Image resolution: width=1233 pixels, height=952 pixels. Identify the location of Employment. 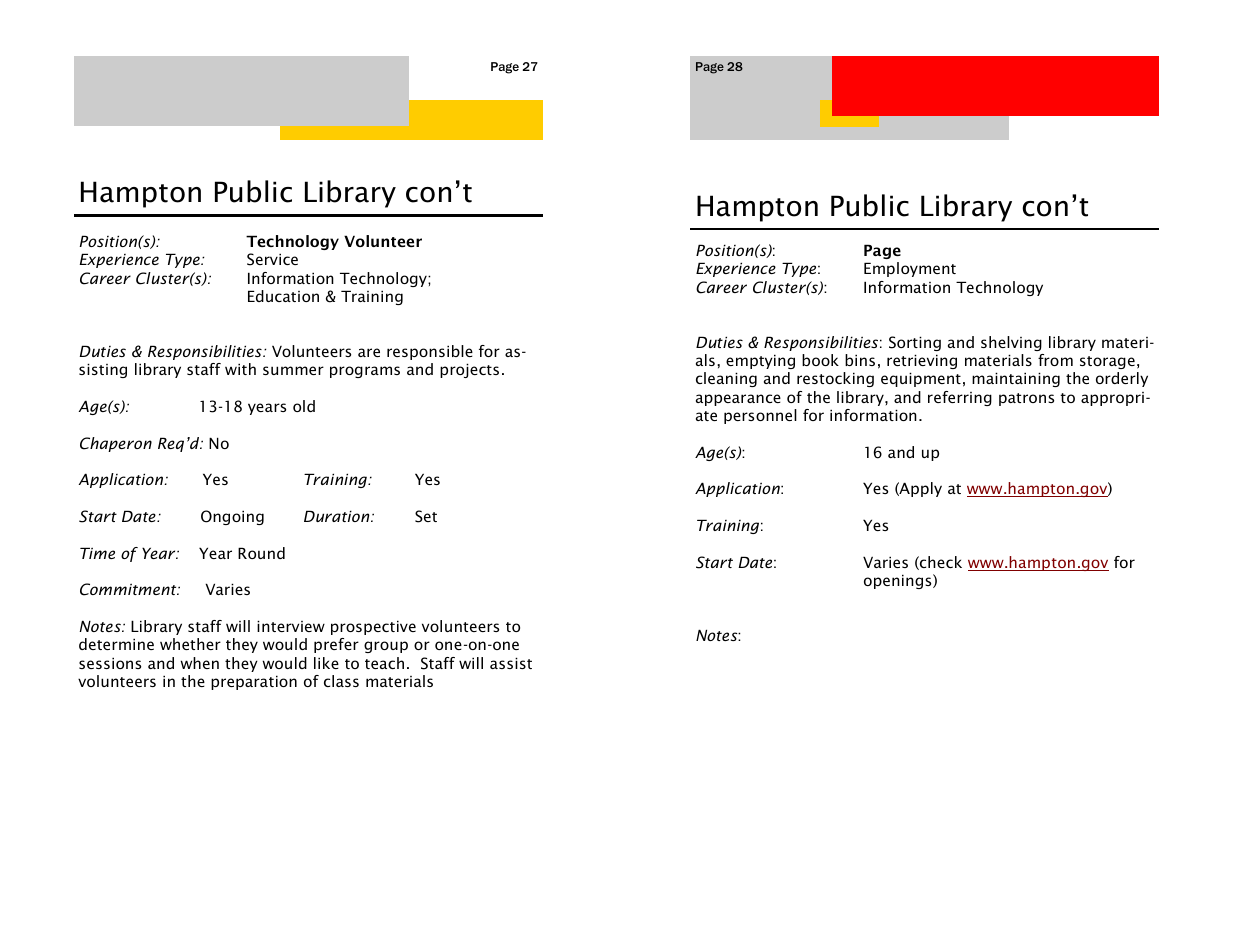
(910, 269).
